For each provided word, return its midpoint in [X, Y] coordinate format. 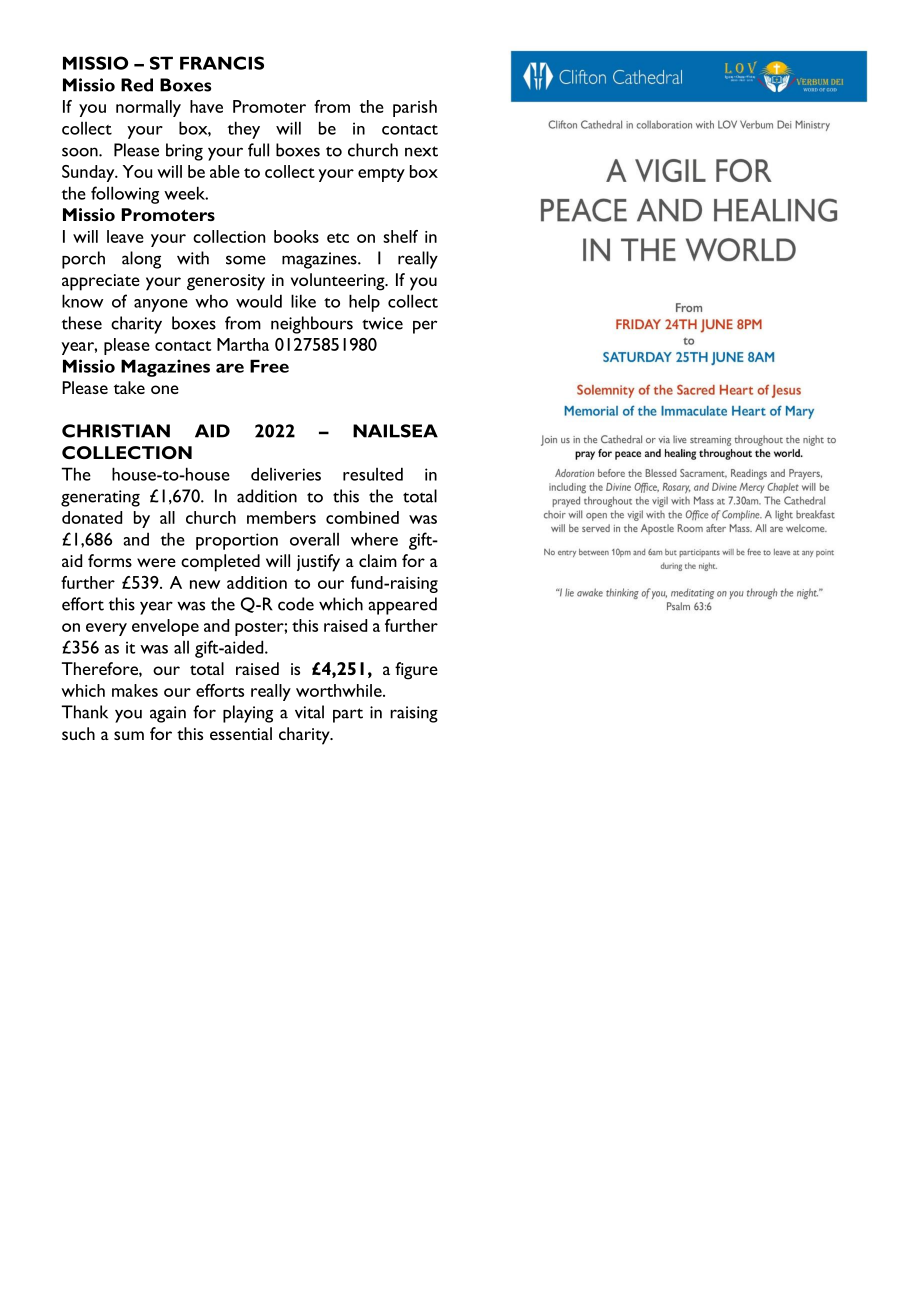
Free [269, 366]
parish [415, 108]
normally [148, 108]
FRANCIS [222, 63]
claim [378, 560]
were [156, 562]
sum [129, 735]
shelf [400, 236]
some [246, 260]
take [129, 387]
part [348, 715]
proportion [237, 541]
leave [125, 236]
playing [248, 714]
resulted [373, 474]
